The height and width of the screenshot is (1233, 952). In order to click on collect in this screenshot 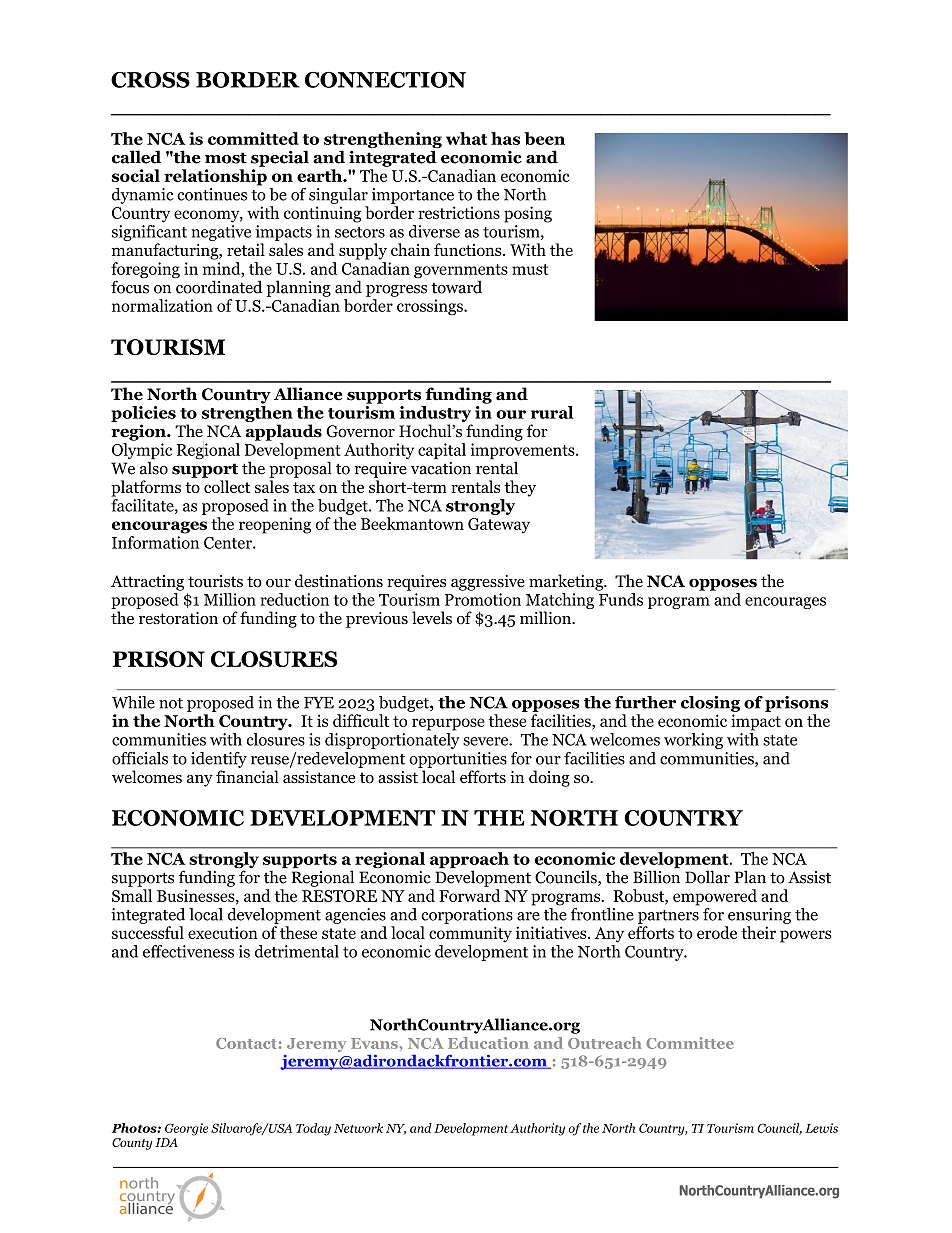, I will do `click(227, 486)`.
